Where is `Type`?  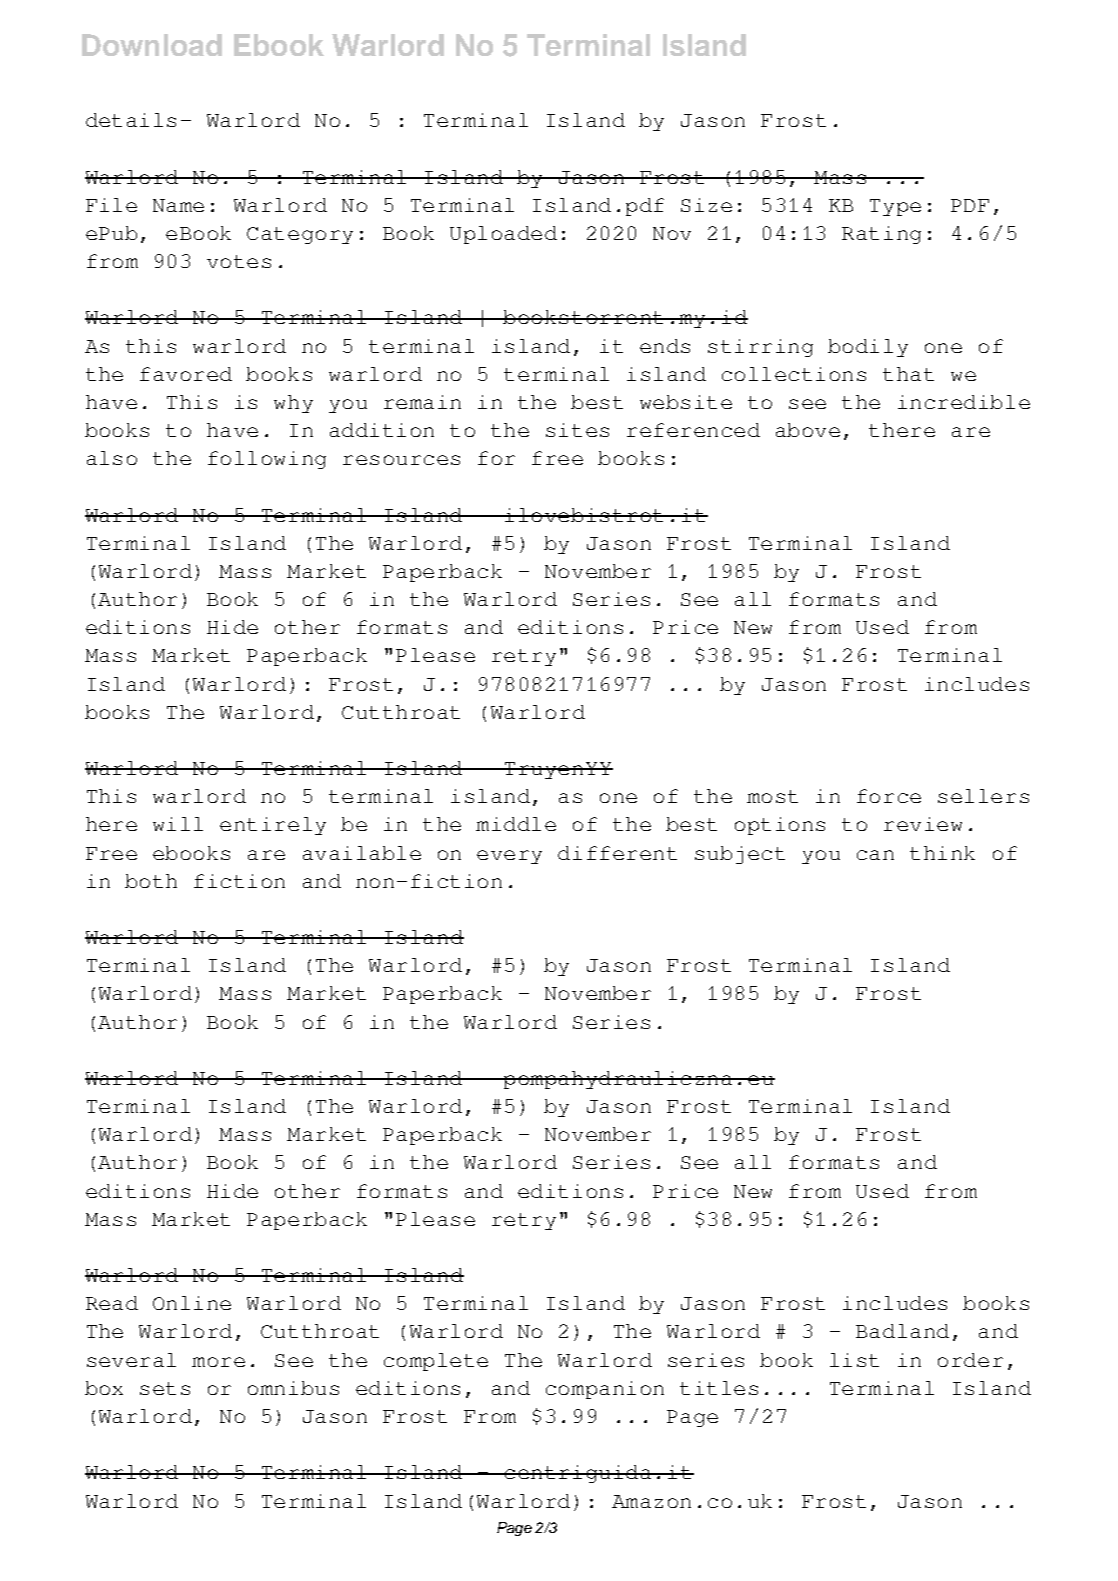 Type is located at coordinates (895, 207).
